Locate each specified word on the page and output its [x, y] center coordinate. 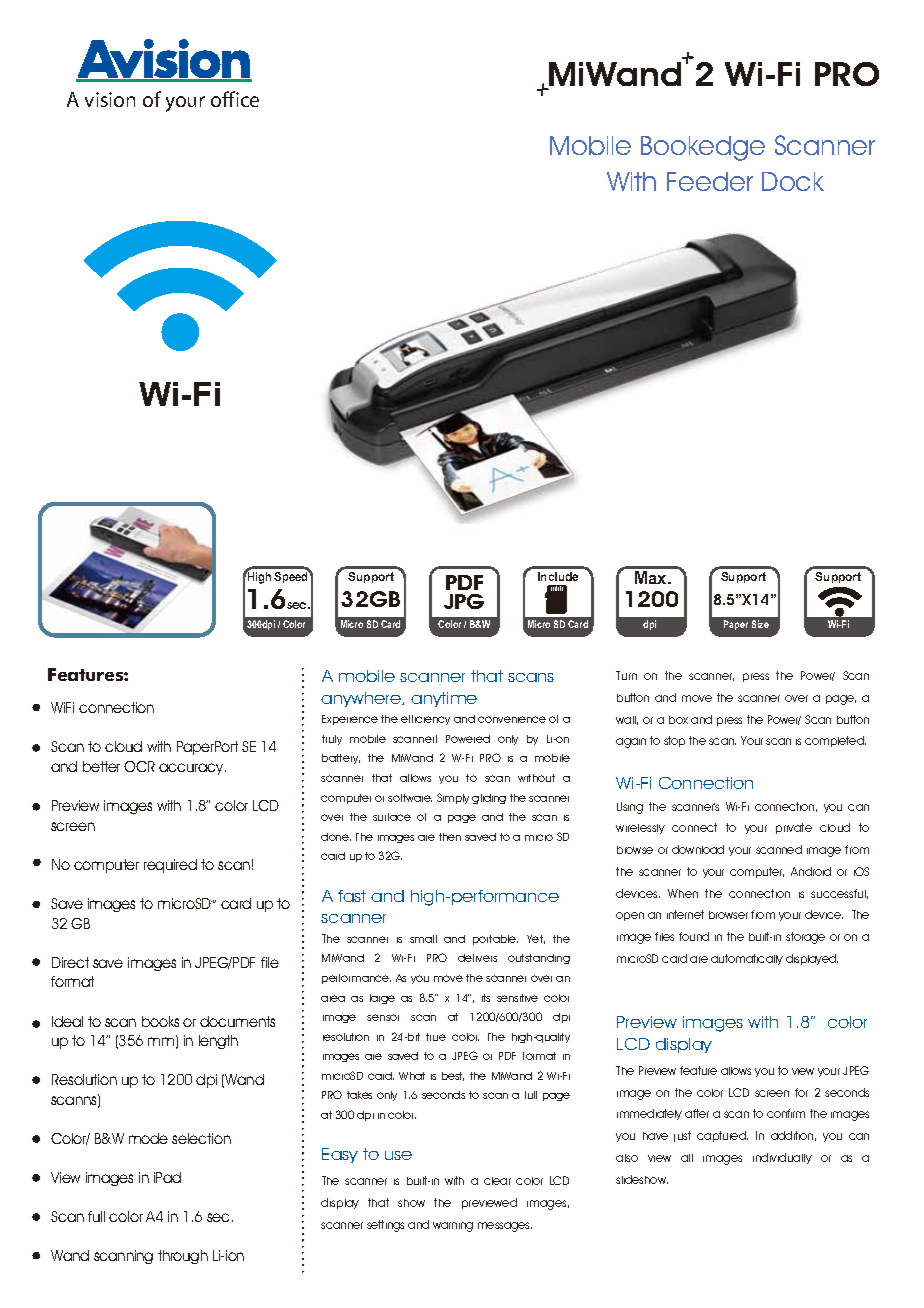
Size [760, 624]
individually [782, 1158]
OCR [139, 766]
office [235, 99]
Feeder [710, 181]
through [183, 1257]
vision [110, 99]
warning [453, 1227]
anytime [444, 699]
